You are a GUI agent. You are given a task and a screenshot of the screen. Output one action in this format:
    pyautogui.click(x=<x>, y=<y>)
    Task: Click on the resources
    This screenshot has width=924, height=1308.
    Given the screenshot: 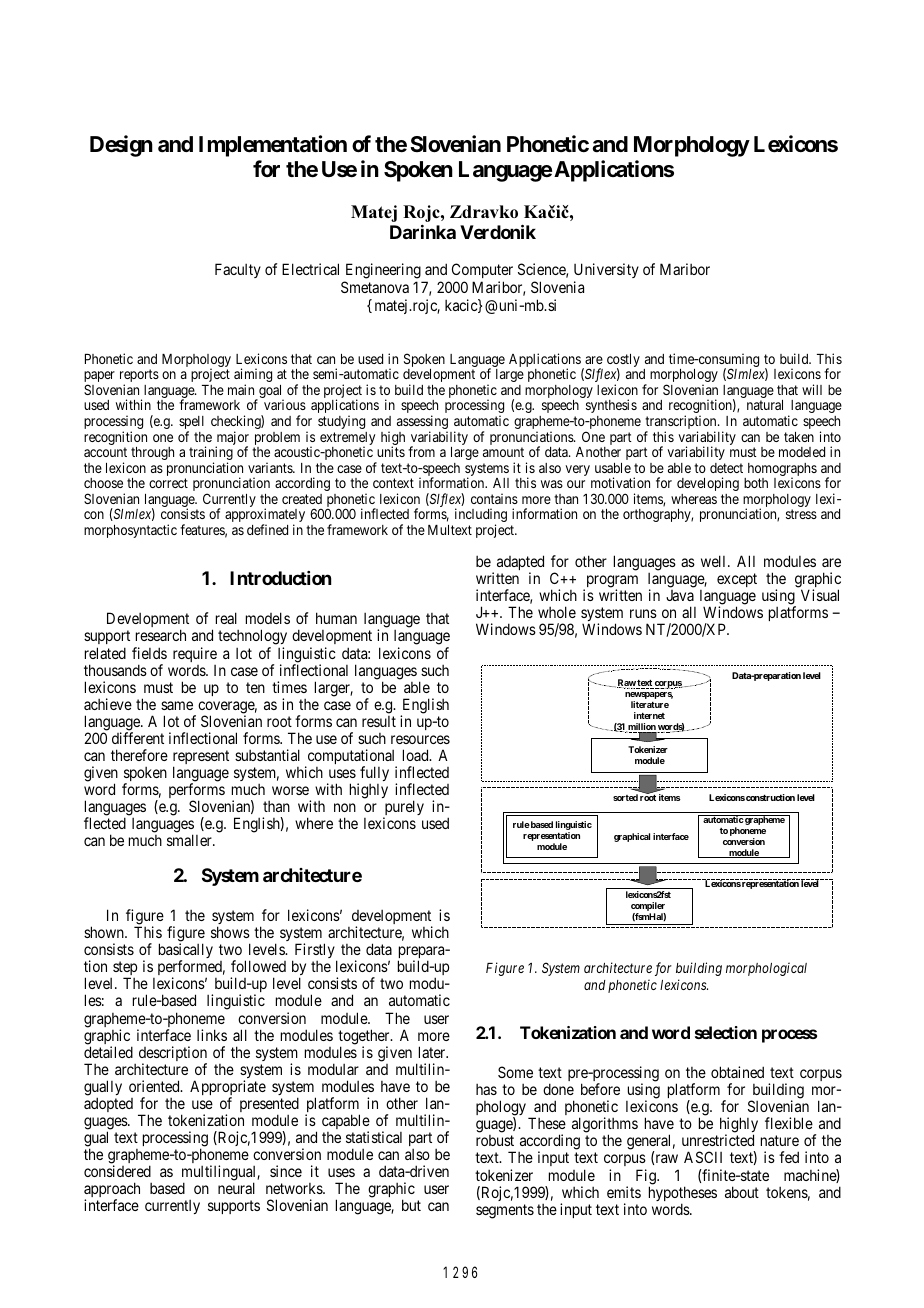 What is the action you would take?
    pyautogui.click(x=420, y=739)
